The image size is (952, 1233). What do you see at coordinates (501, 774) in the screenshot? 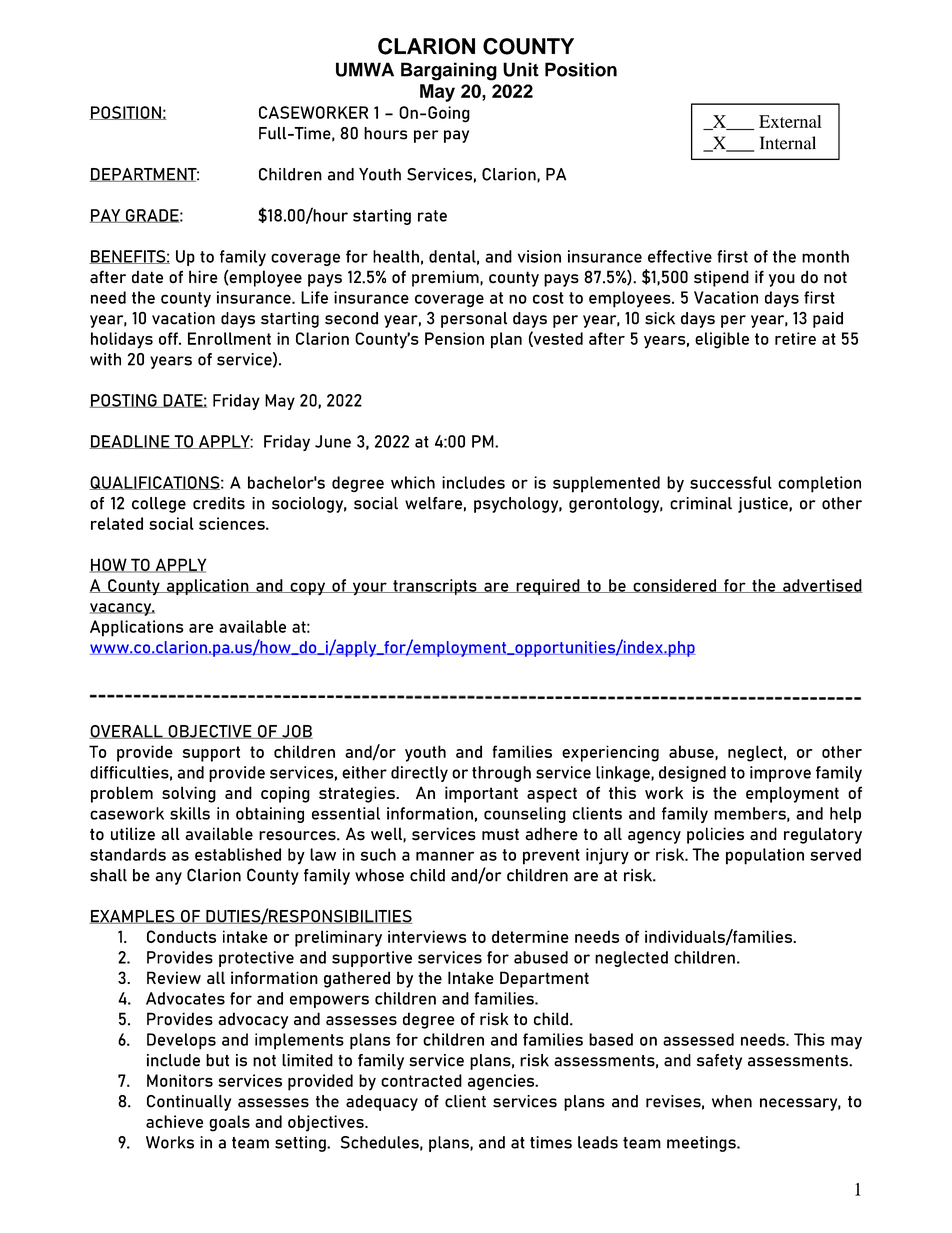
I see `through` at bounding box center [501, 774].
